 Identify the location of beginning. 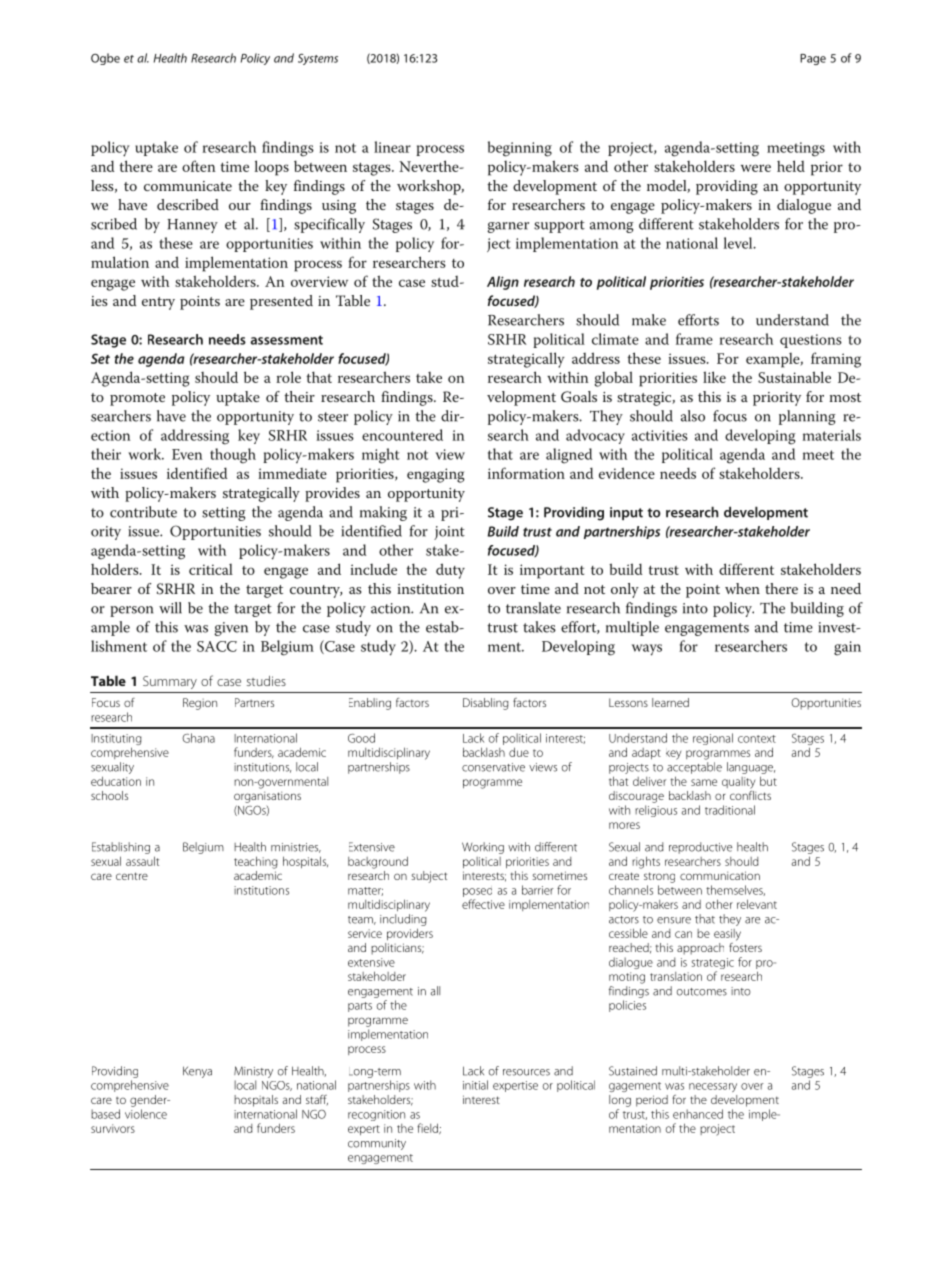
(520, 149).
